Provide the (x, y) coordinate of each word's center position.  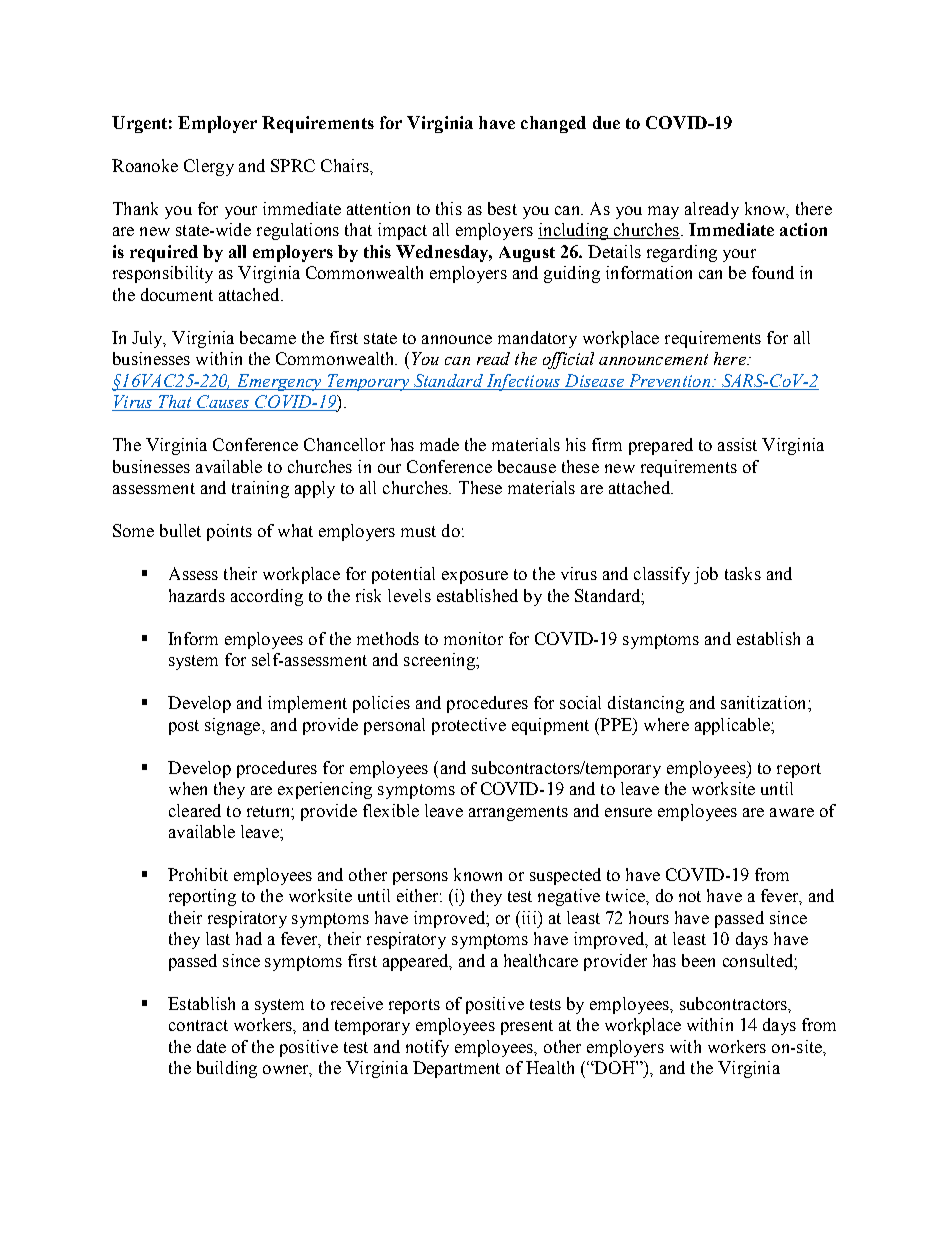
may (663, 212)
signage (234, 726)
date (211, 1046)
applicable (733, 726)
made (439, 444)
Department (456, 1069)
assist (737, 444)
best (502, 208)
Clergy (209, 167)
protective (469, 726)
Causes (223, 403)
